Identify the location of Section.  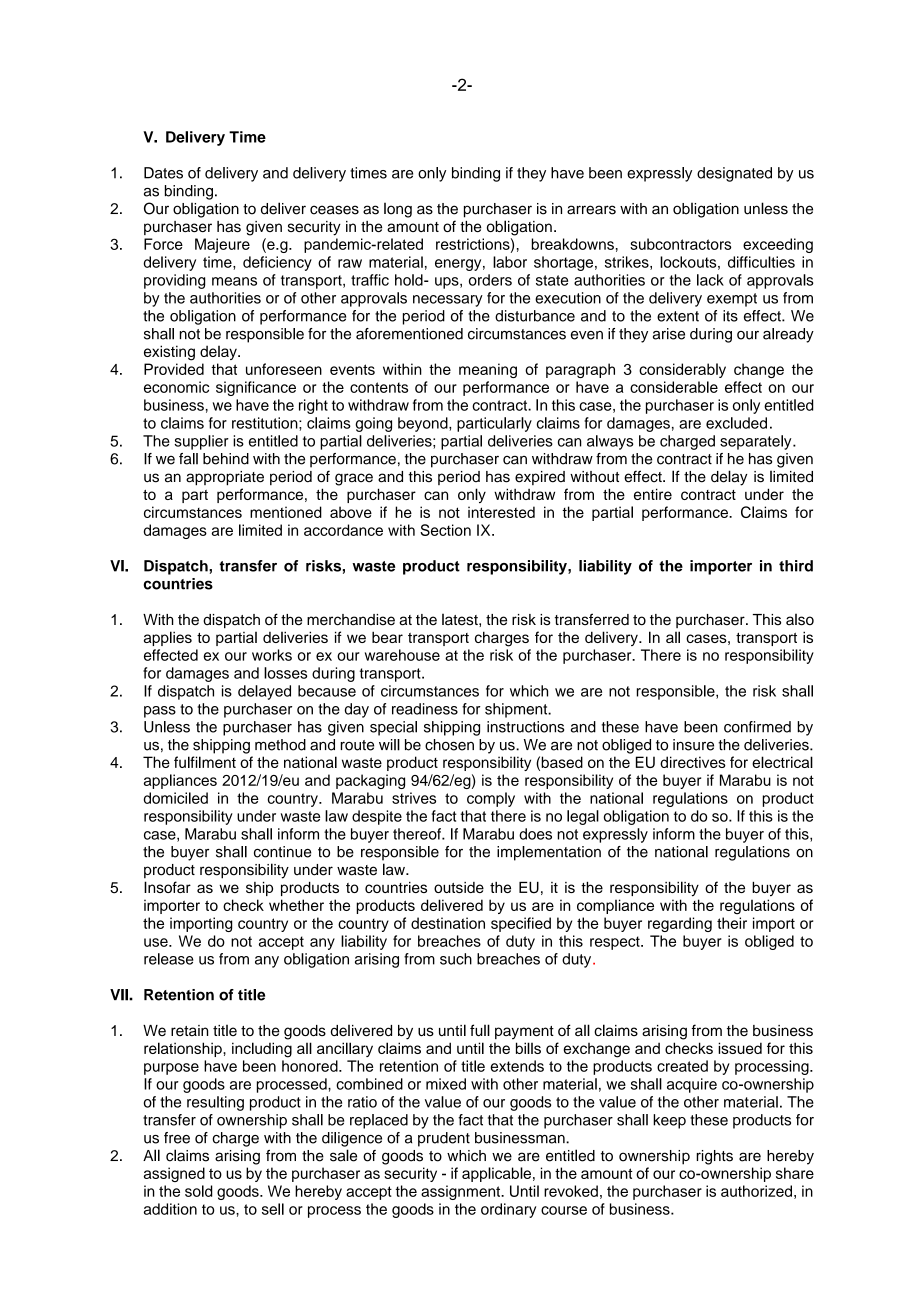
(445, 530).
